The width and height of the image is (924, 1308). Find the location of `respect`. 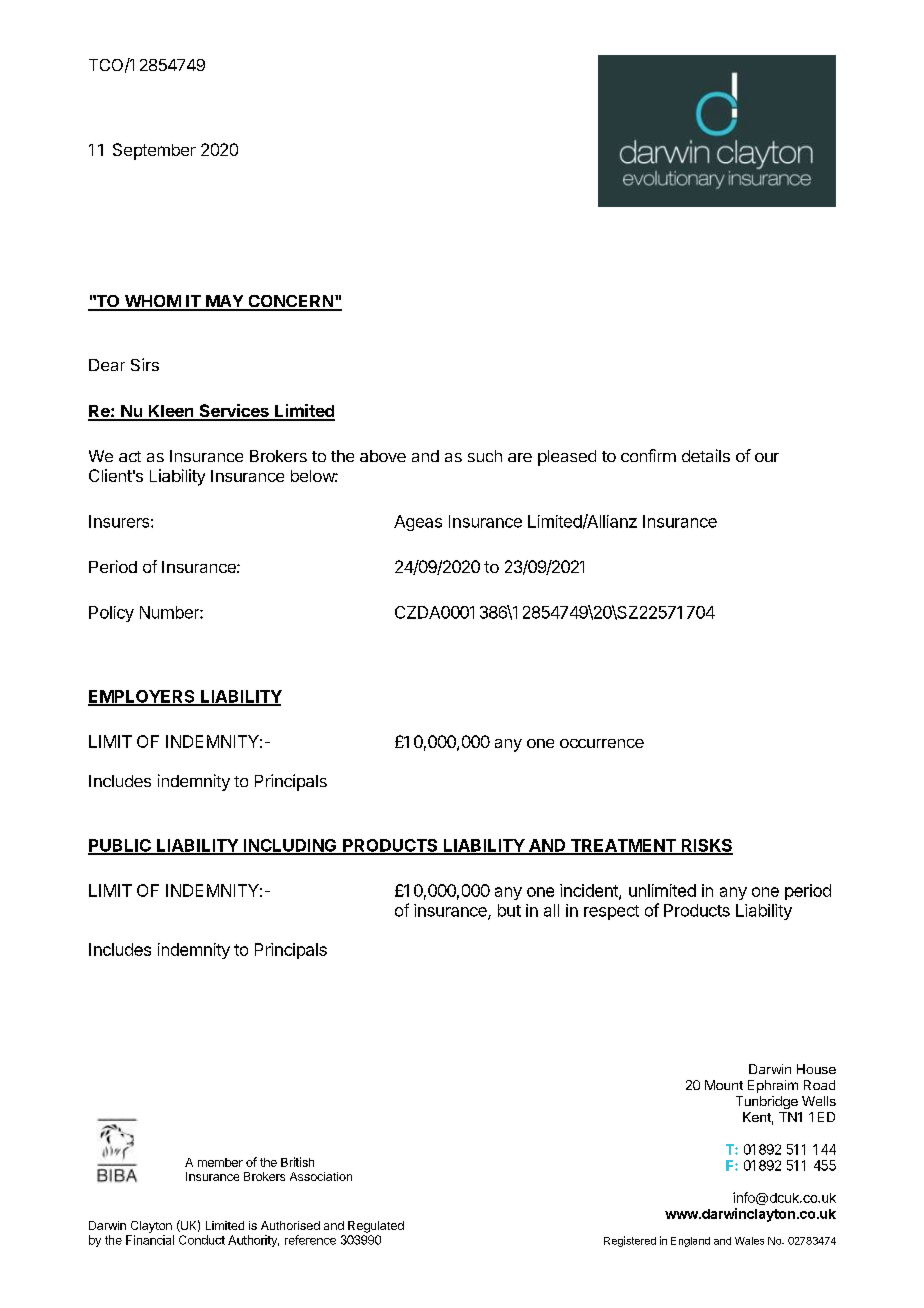

respect is located at coordinates (611, 912).
